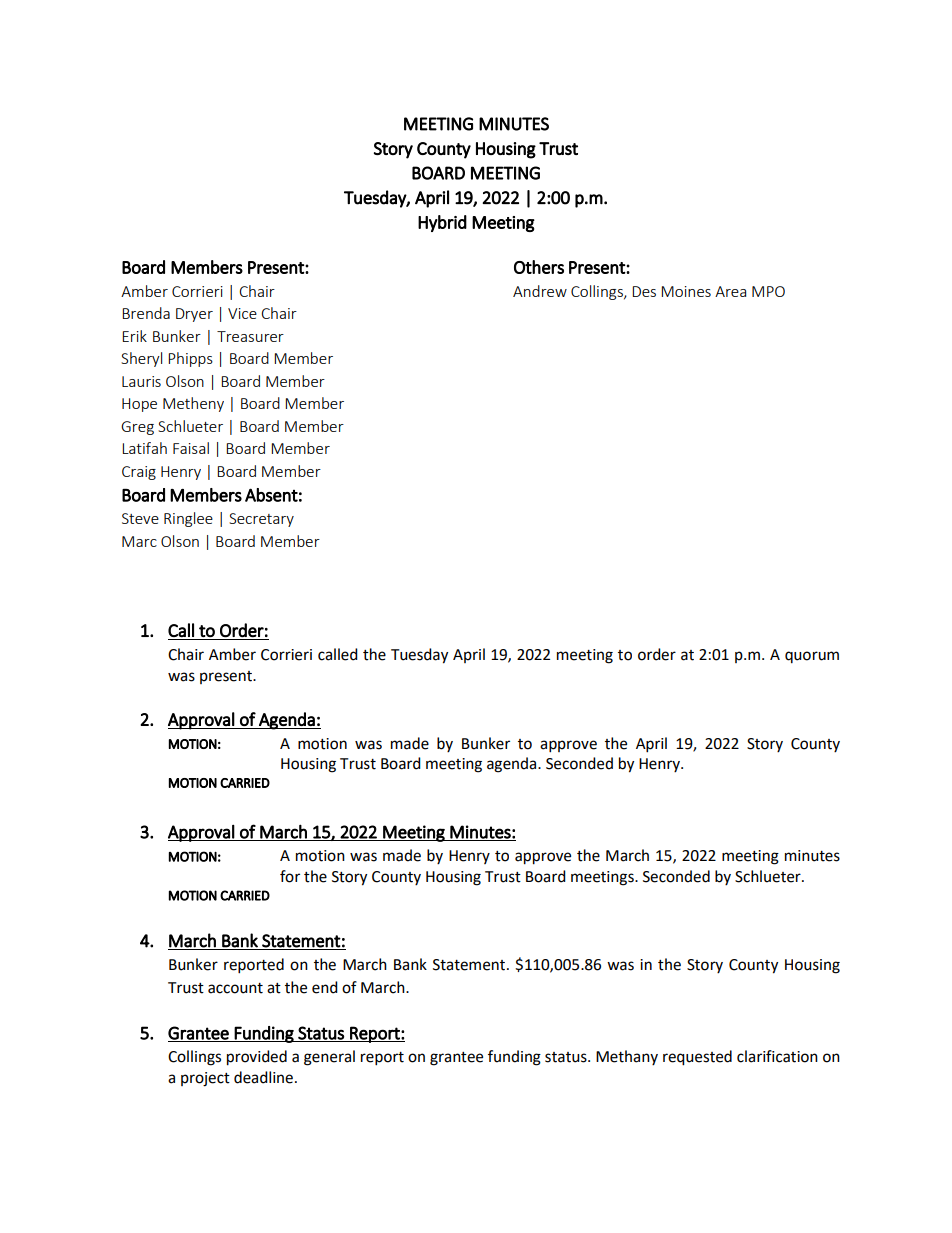  Describe the element at coordinates (768, 291) in the image. I see `MPO` at that location.
